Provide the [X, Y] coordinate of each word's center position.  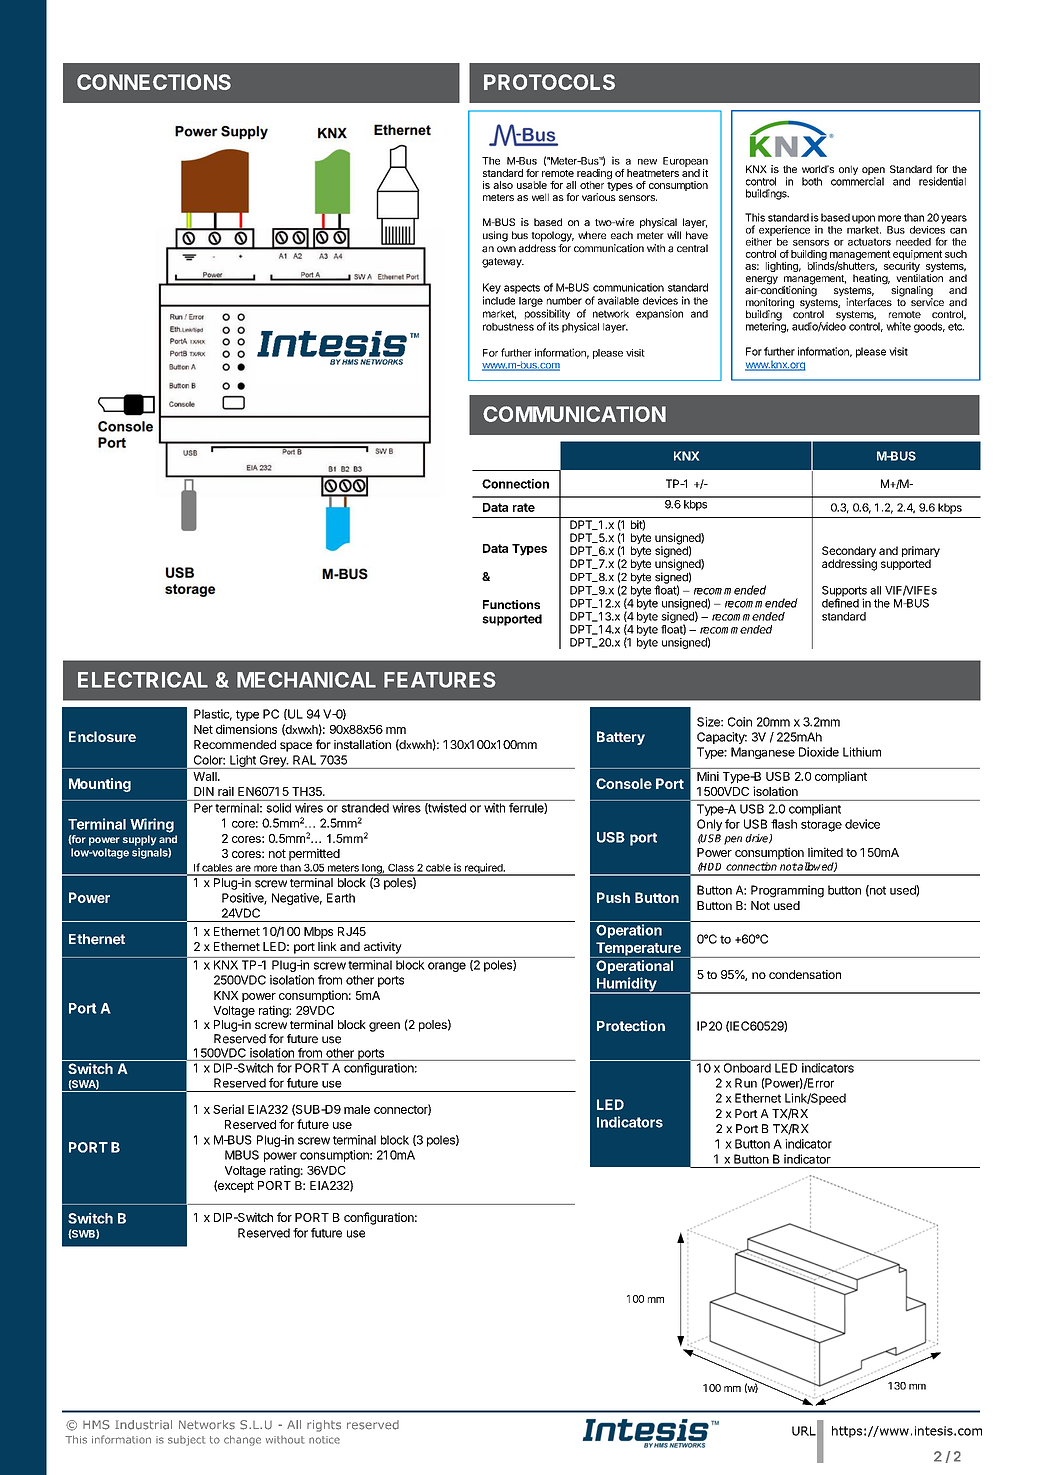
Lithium [862, 752]
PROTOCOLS [549, 82]
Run [746, 1083]
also [503, 185]
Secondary [849, 553]
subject [186, 1441]
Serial [228, 1109]
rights [324, 1426]
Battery [621, 738]
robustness [508, 327]
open [873, 172]
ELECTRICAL [143, 680]
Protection [631, 1026]
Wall [206, 776]
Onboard [747, 1068]
